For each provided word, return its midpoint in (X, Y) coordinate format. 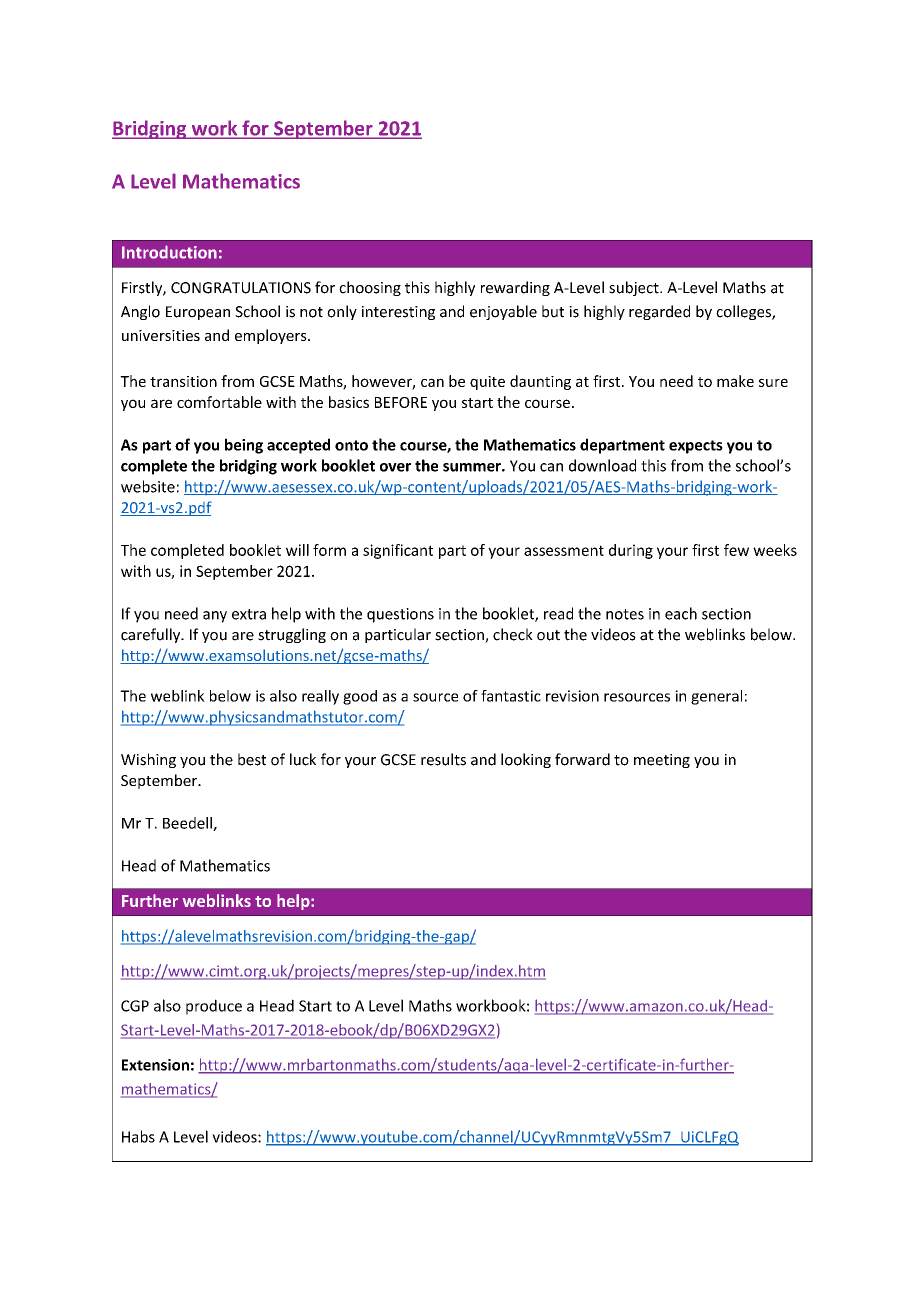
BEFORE (401, 402)
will (297, 550)
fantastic (511, 696)
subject (635, 288)
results (443, 759)
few (736, 550)
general (716, 697)
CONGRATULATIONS (241, 288)
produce (214, 1007)
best (252, 759)
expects (696, 447)
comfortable (219, 402)
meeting (662, 761)
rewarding (515, 288)
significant (398, 551)
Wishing (148, 760)
